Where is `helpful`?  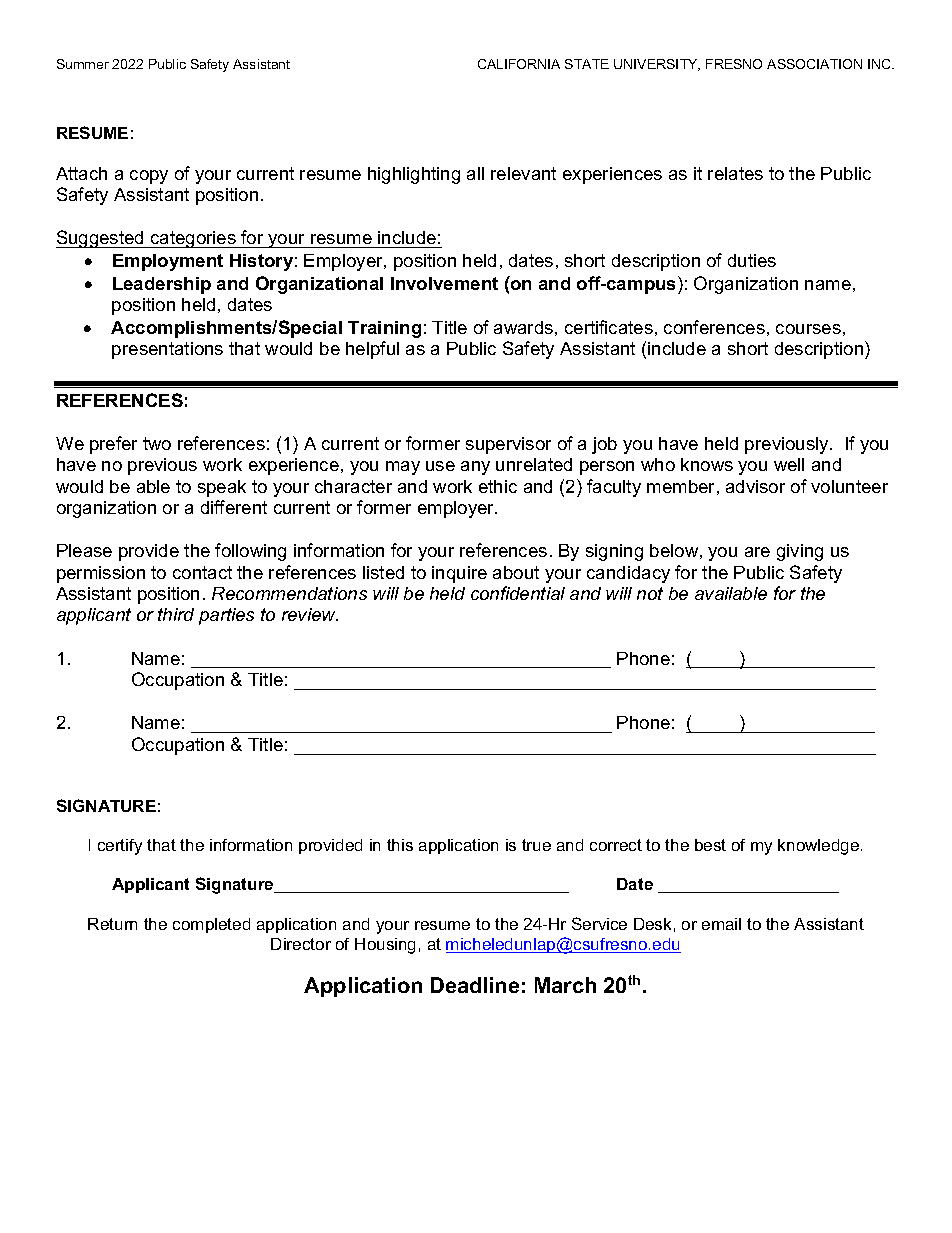 helpful is located at coordinates (372, 350).
